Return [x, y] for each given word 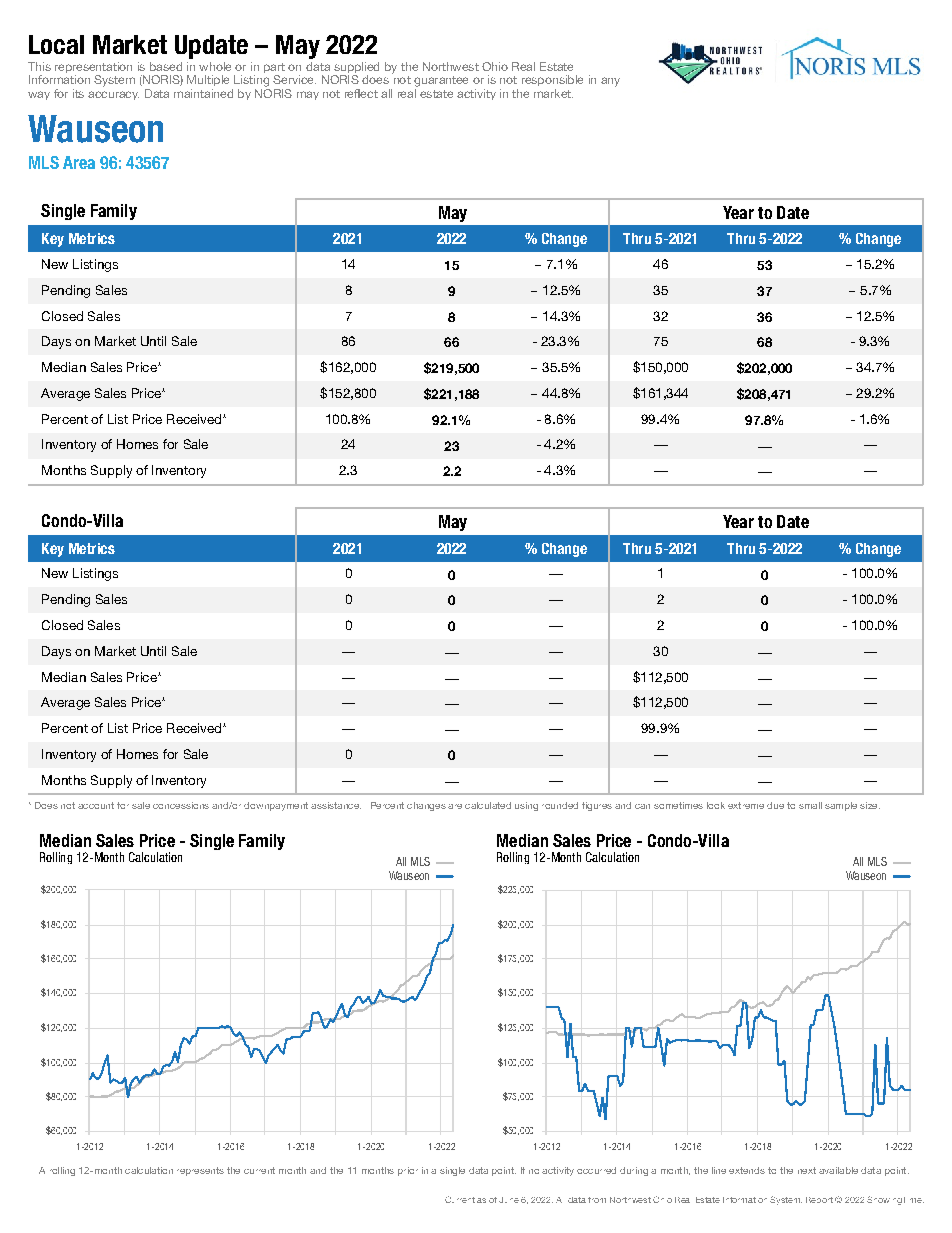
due [775, 805]
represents [200, 1171]
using [526, 806]
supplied [356, 69]
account [96, 805]
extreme [746, 805]
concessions [181, 805]
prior [408, 1171]
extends [747, 1170]
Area [79, 162]
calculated [488, 805]
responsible [552, 80]
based [166, 66]
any [610, 82]
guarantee [441, 81]
